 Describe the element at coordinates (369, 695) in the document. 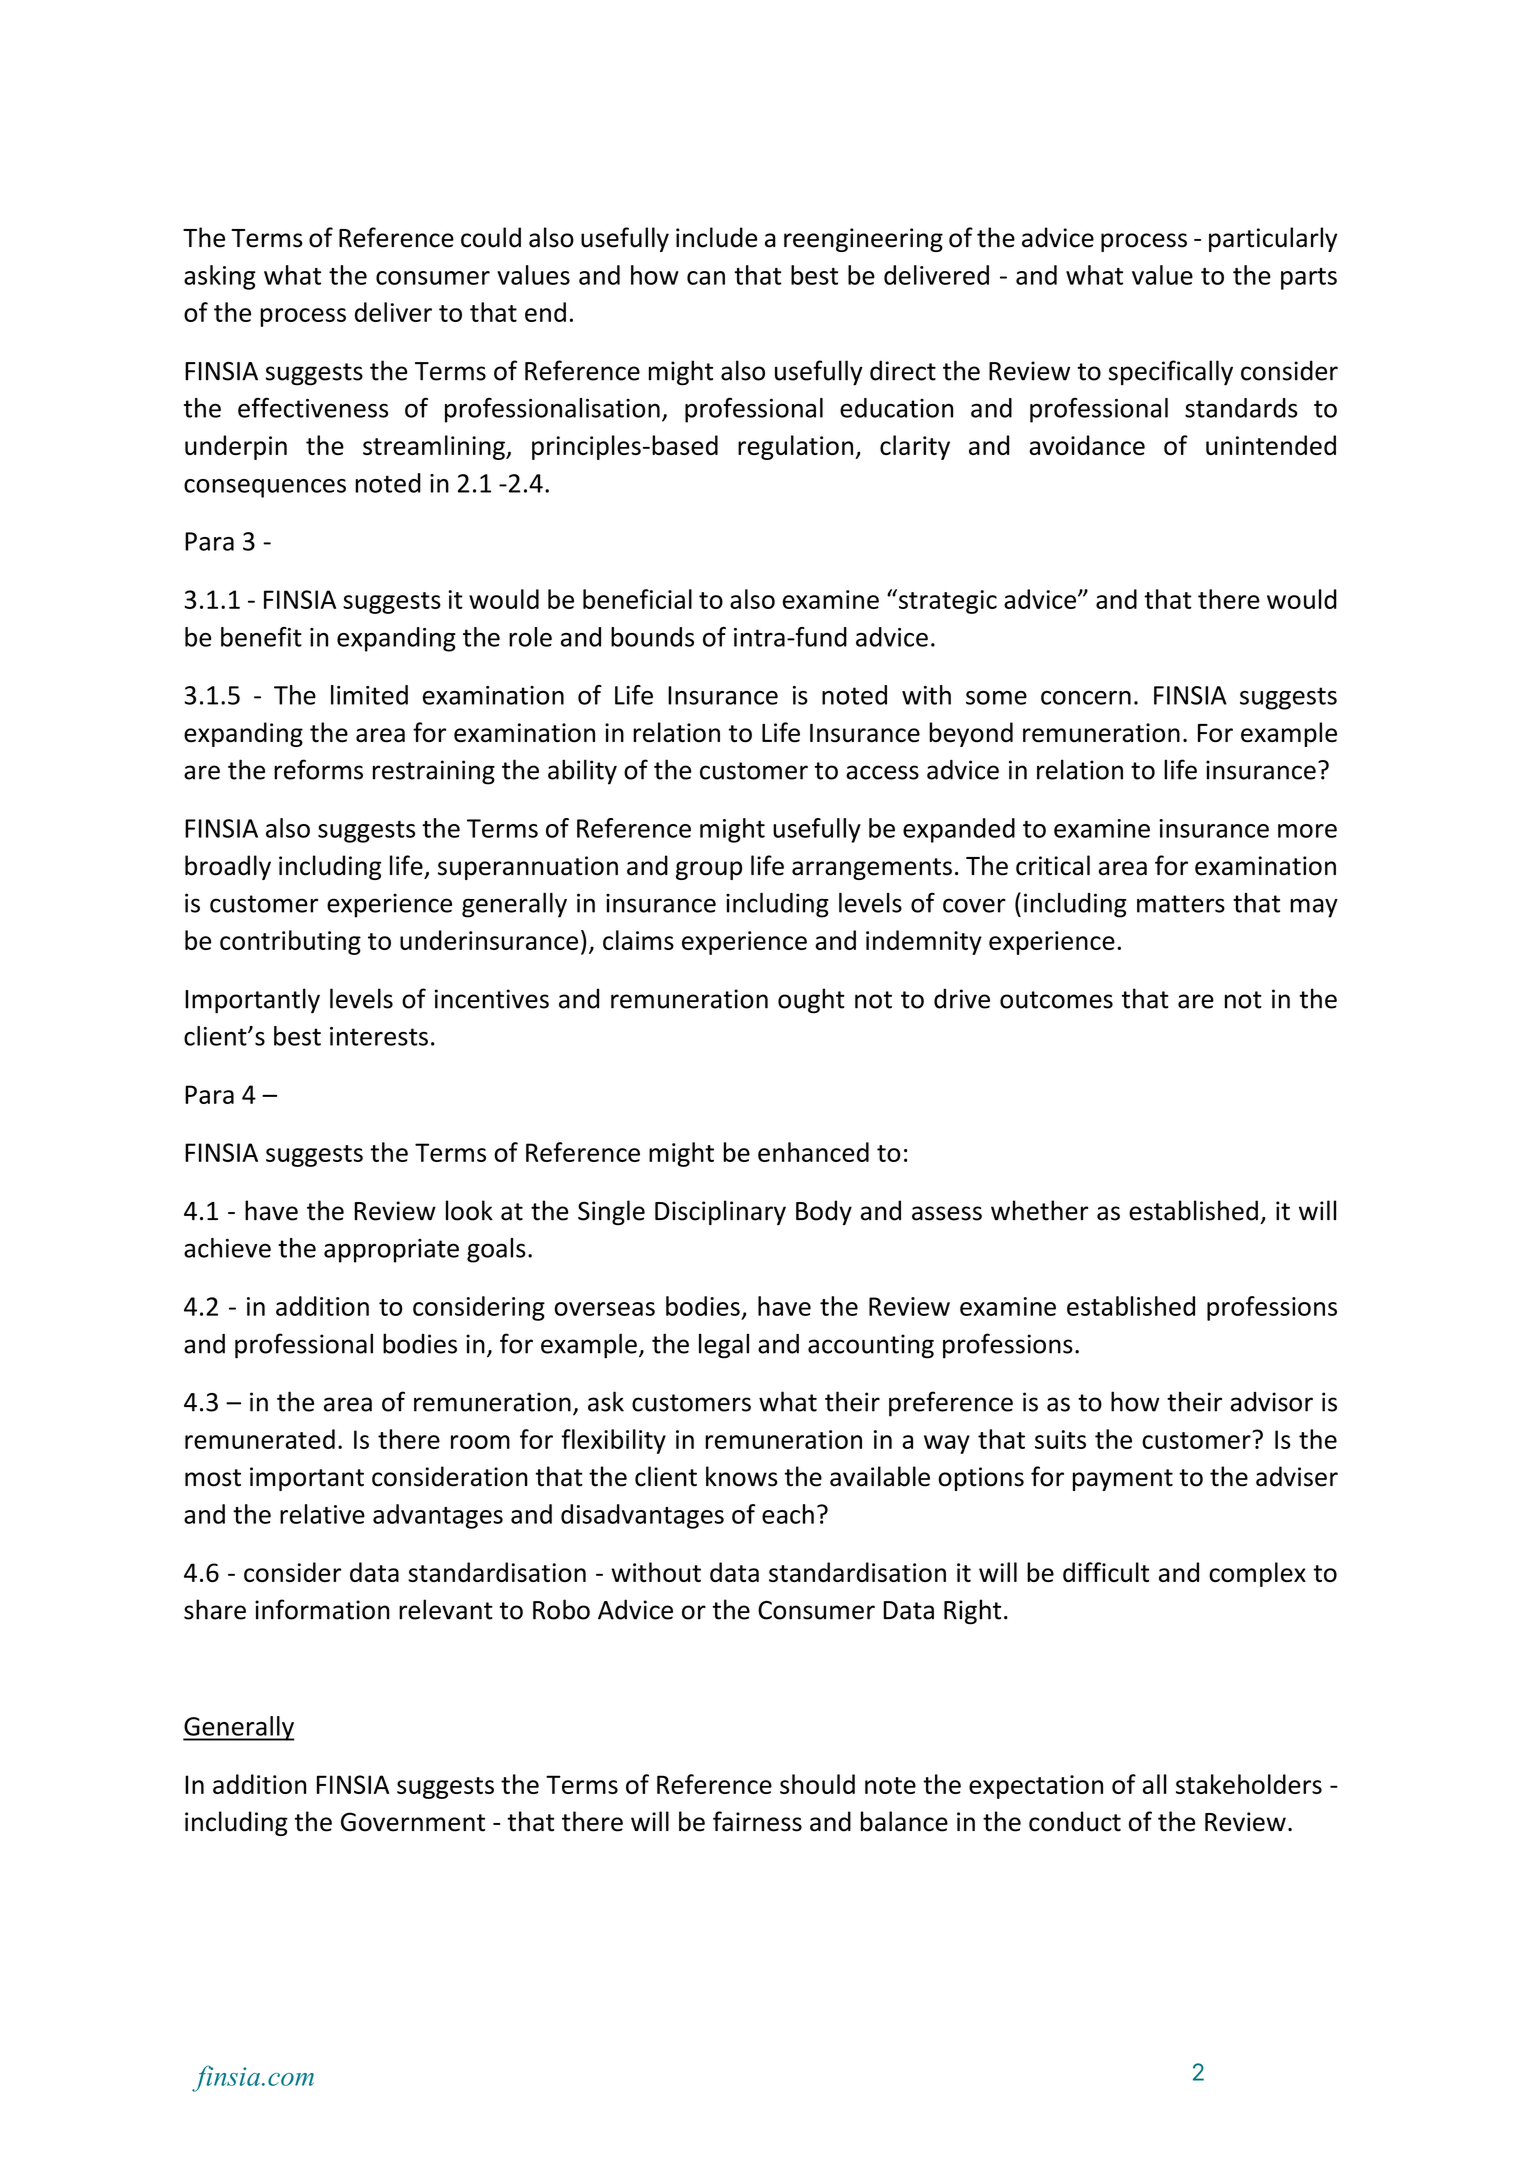

I see `limited` at that location.
